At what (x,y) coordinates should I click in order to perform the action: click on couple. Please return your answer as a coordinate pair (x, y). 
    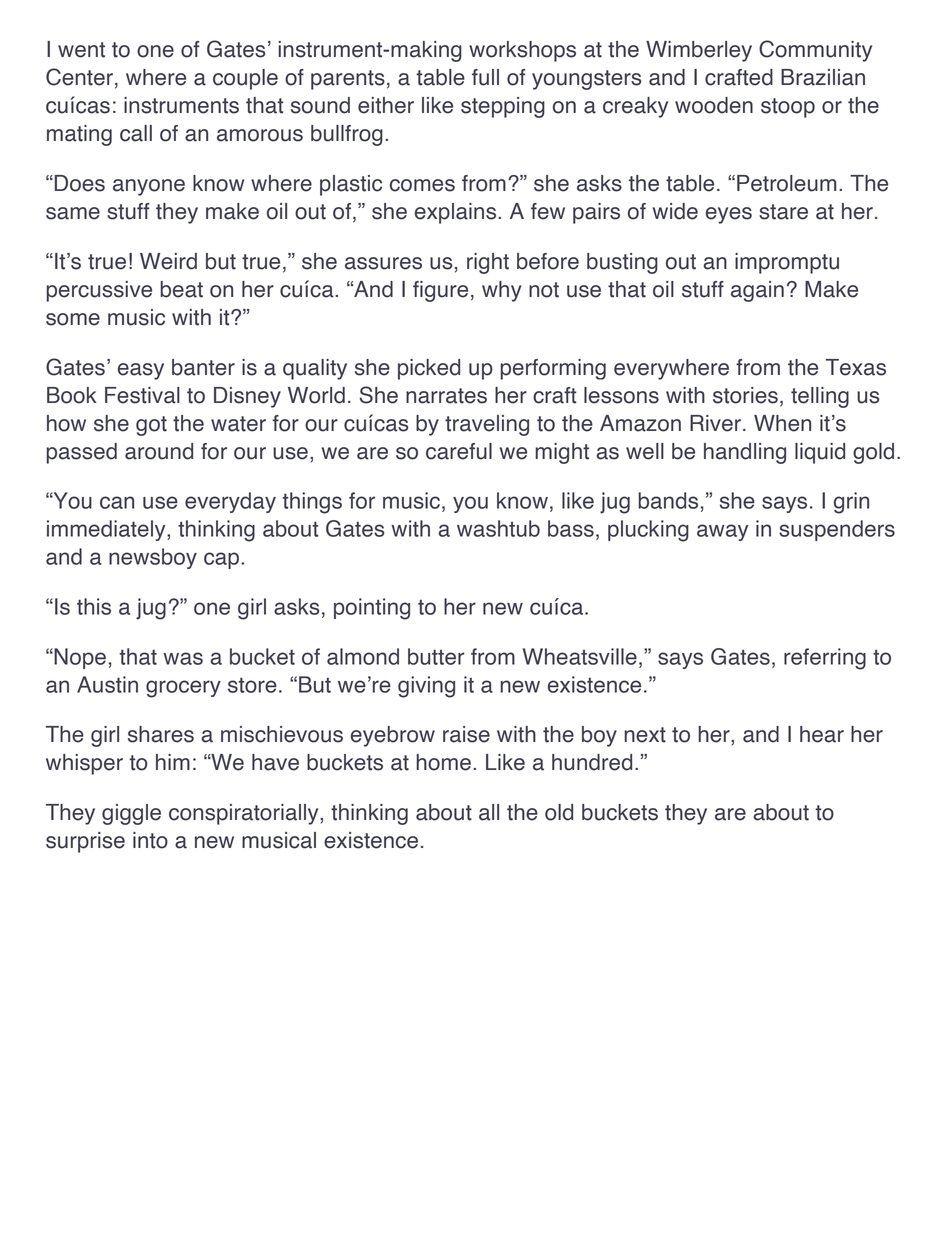
    Looking at the image, I should click on (245, 79).
